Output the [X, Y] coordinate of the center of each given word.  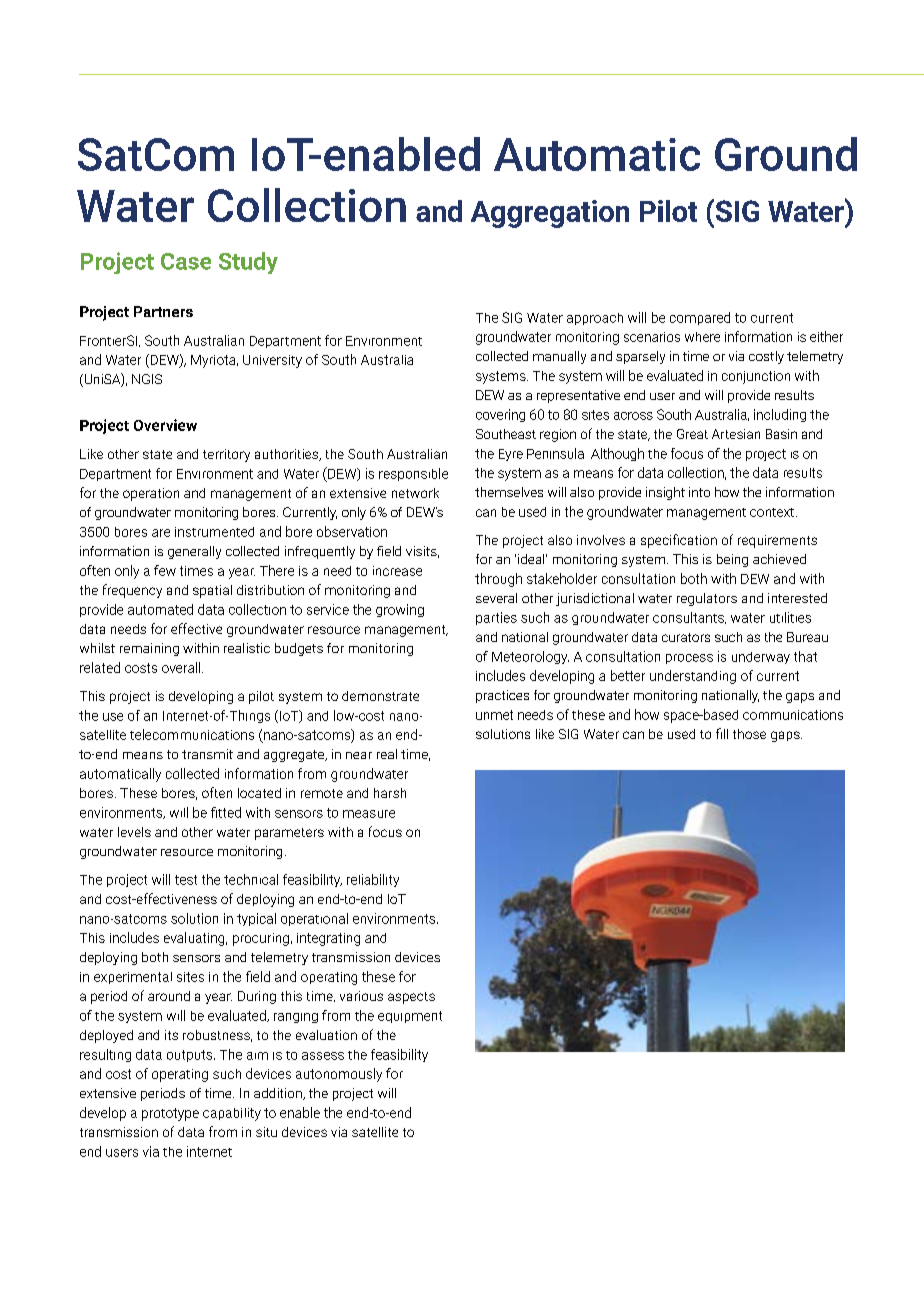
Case [186, 261]
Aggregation [550, 214]
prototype [170, 1114]
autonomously [339, 1075]
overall [182, 667]
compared [700, 318]
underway [761, 658]
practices [502, 696]
